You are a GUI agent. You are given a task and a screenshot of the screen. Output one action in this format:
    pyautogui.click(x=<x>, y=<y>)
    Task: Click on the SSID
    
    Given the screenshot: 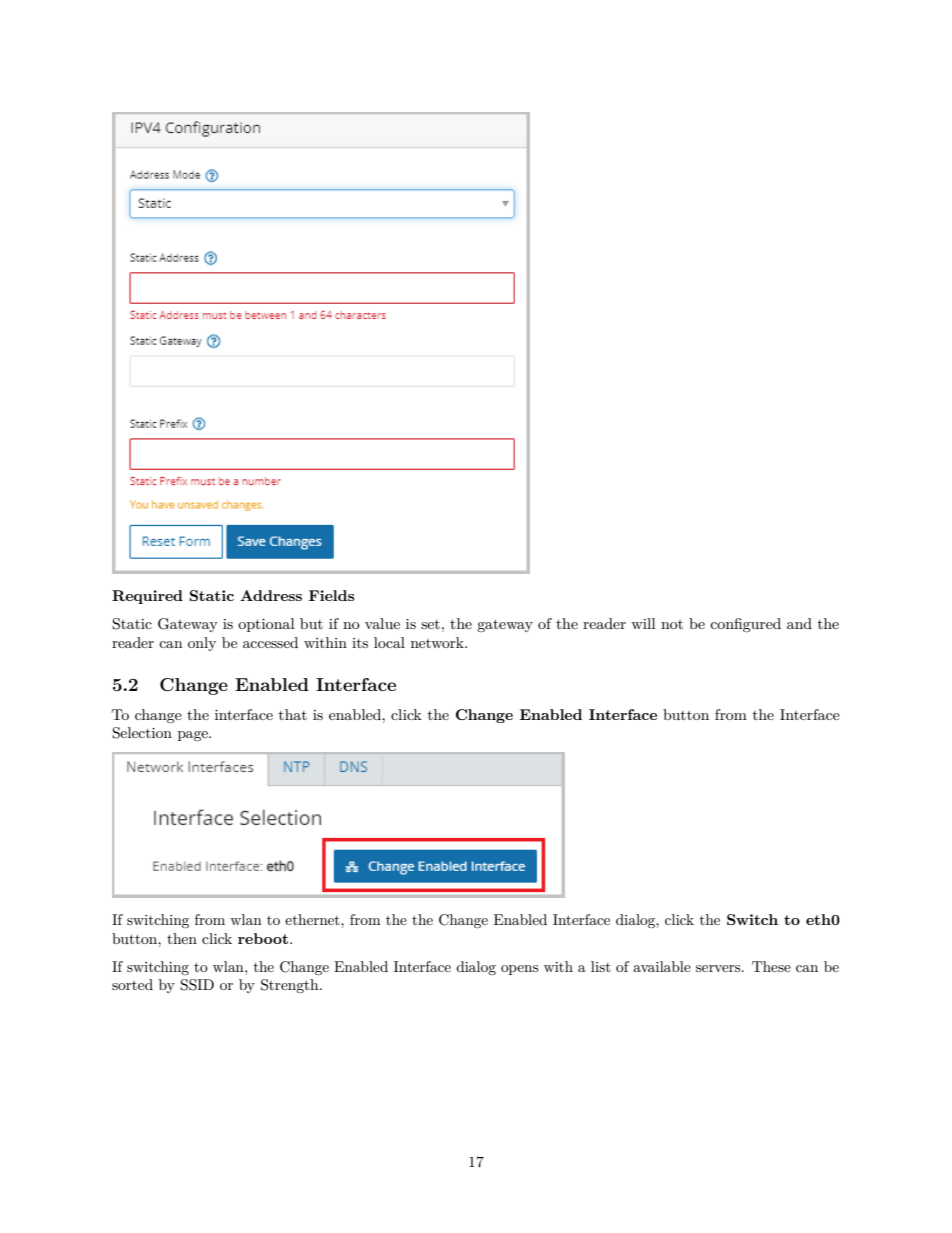 What is the action you would take?
    pyautogui.click(x=197, y=985)
